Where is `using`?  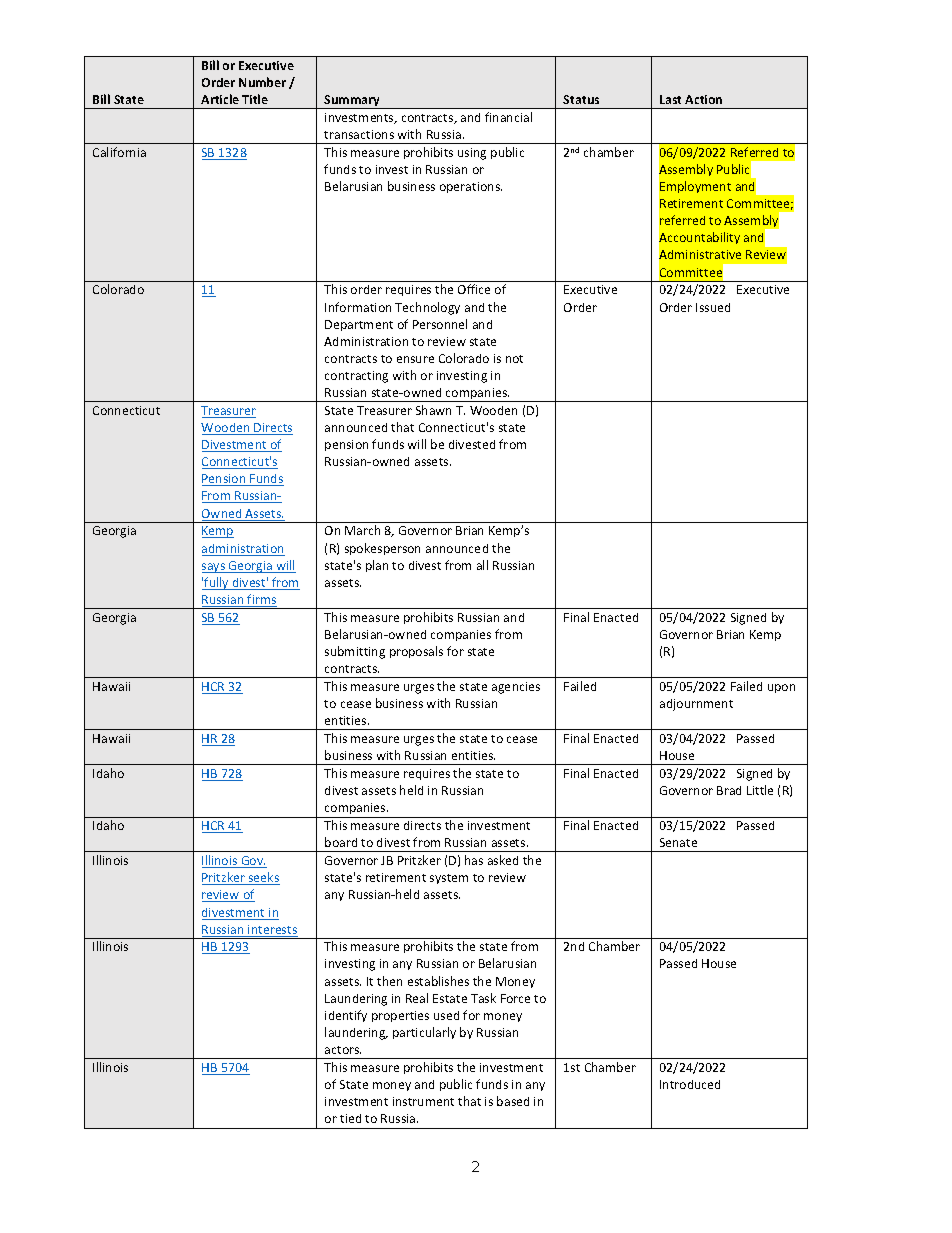 using is located at coordinates (472, 154).
